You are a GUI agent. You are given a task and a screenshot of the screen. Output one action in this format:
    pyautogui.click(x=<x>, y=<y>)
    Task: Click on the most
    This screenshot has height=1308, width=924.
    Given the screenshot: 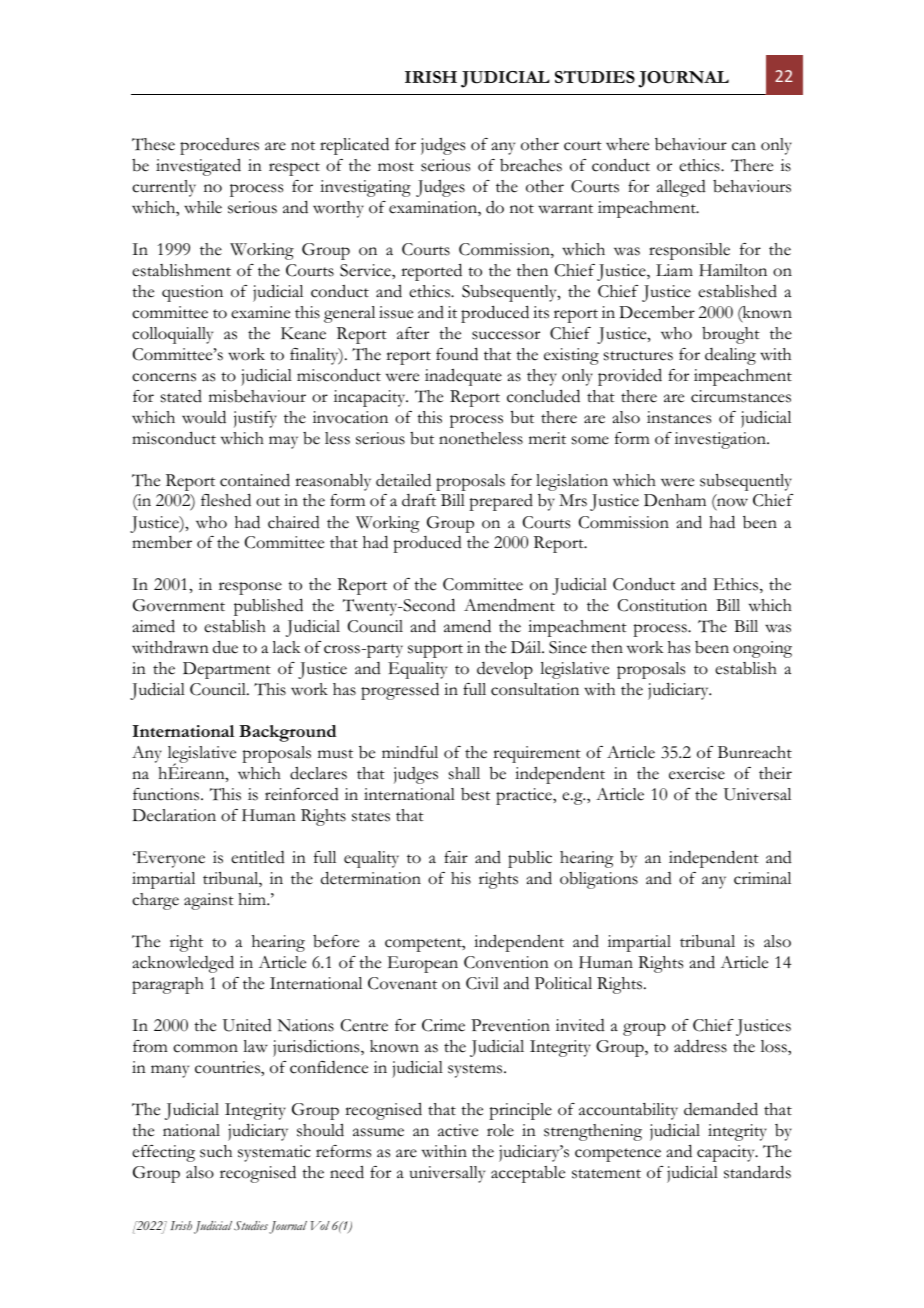 What is the action you would take?
    pyautogui.click(x=396, y=167)
